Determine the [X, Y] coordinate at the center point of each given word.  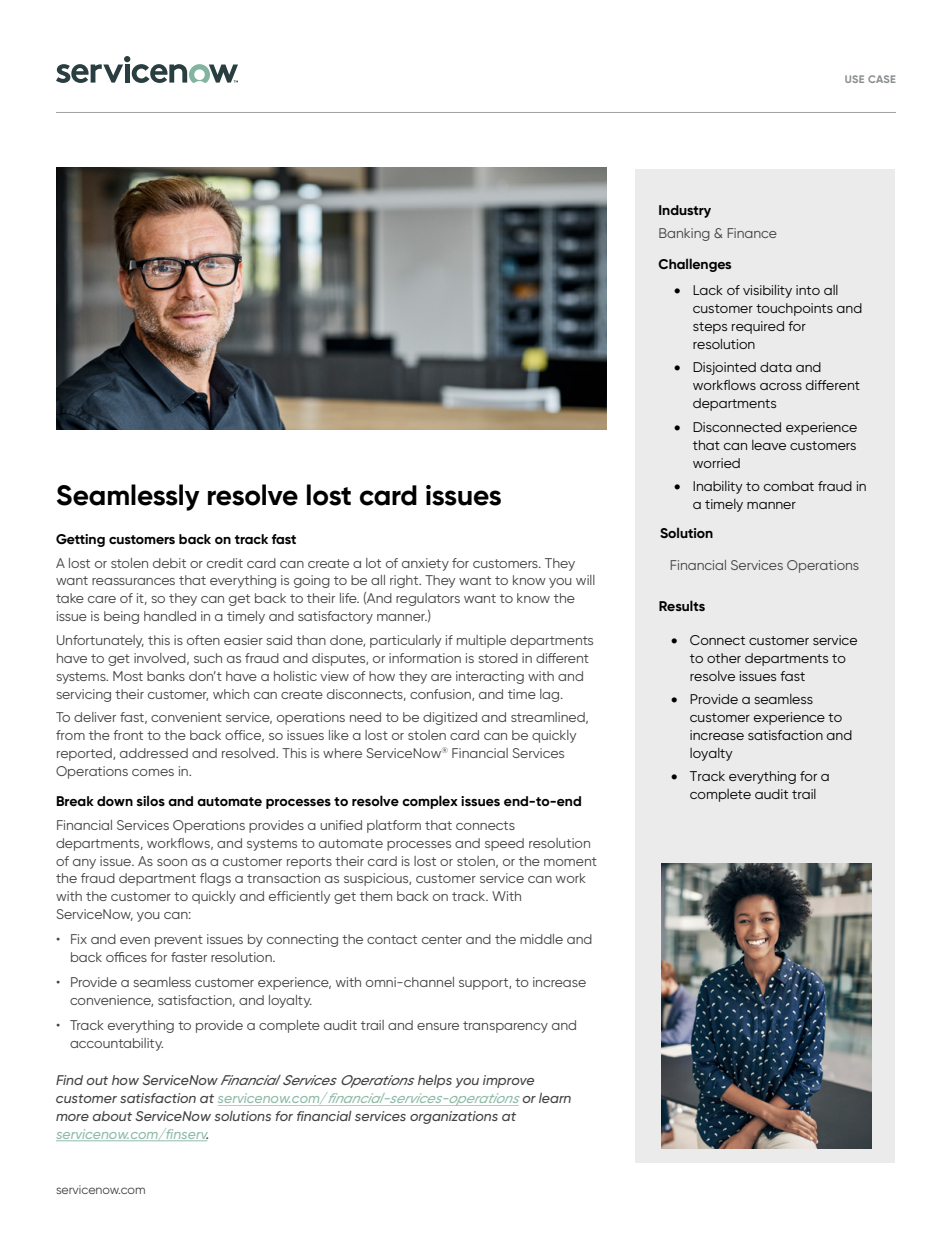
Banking [684, 234]
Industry [685, 211]
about [112, 1116]
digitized [450, 718]
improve [508, 1081]
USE [854, 79]
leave [769, 445]
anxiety [425, 564]
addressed [154, 753]
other [724, 658]
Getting [80, 540]
